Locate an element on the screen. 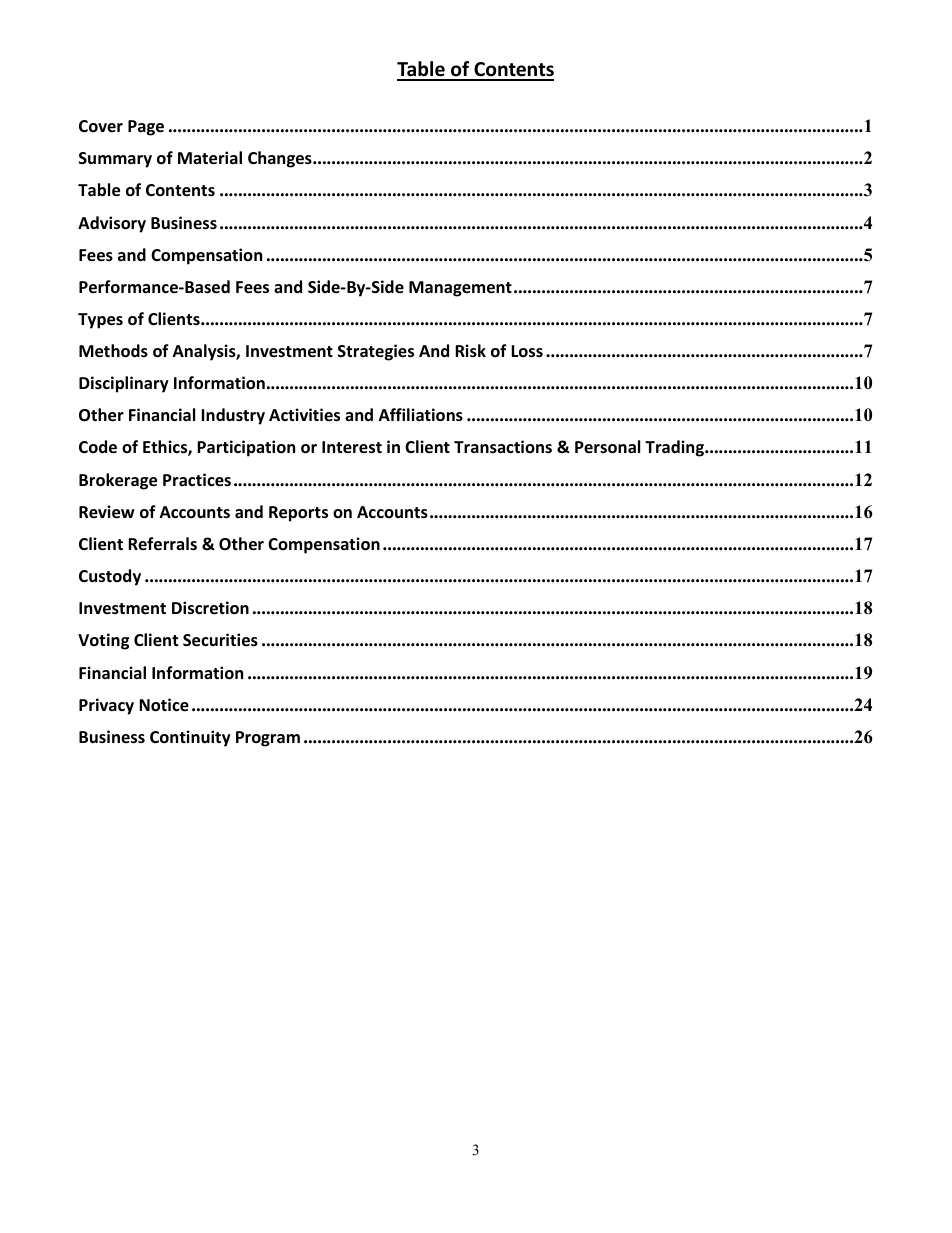  Strategies is located at coordinates (376, 352).
